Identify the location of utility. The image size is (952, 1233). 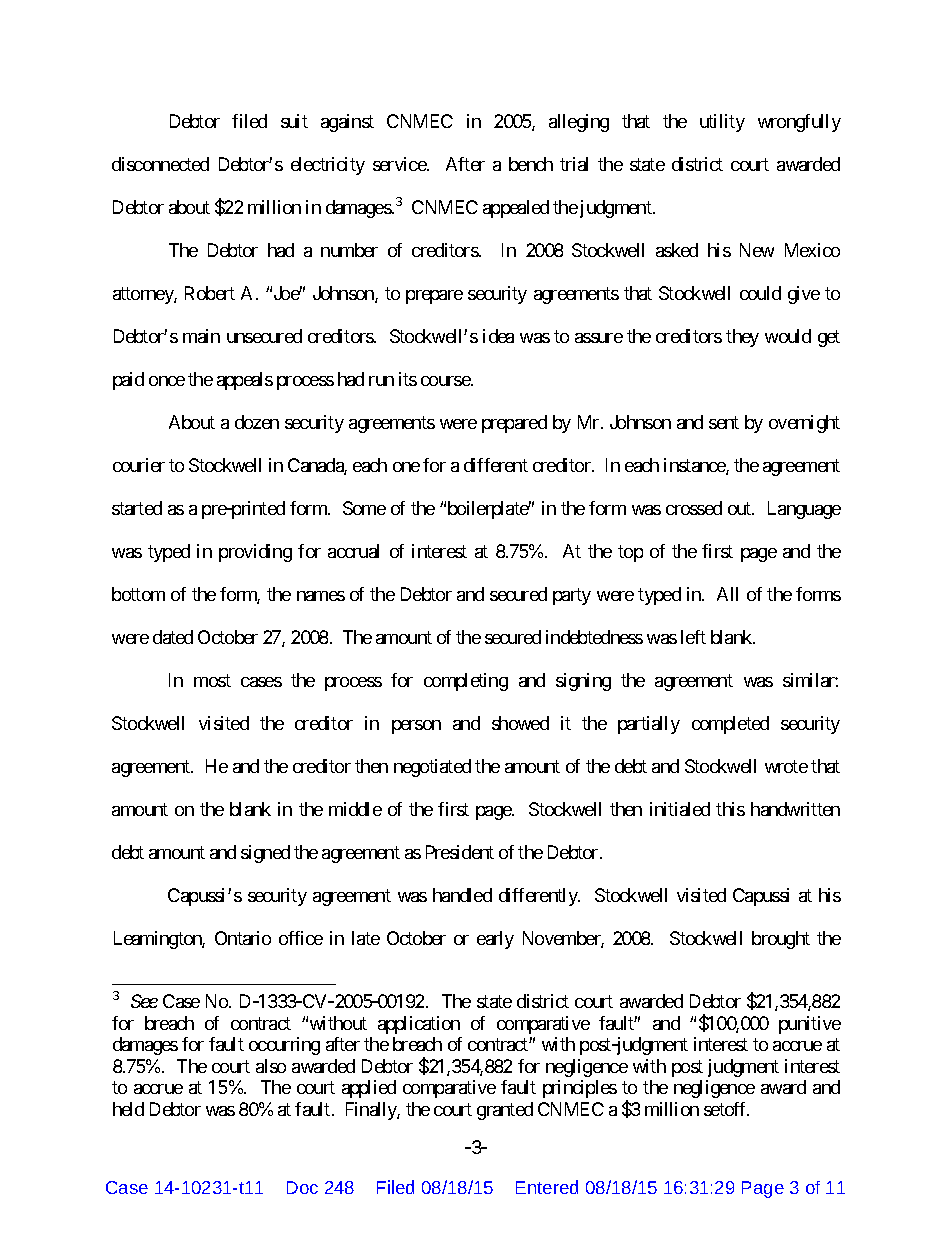
(722, 123).
